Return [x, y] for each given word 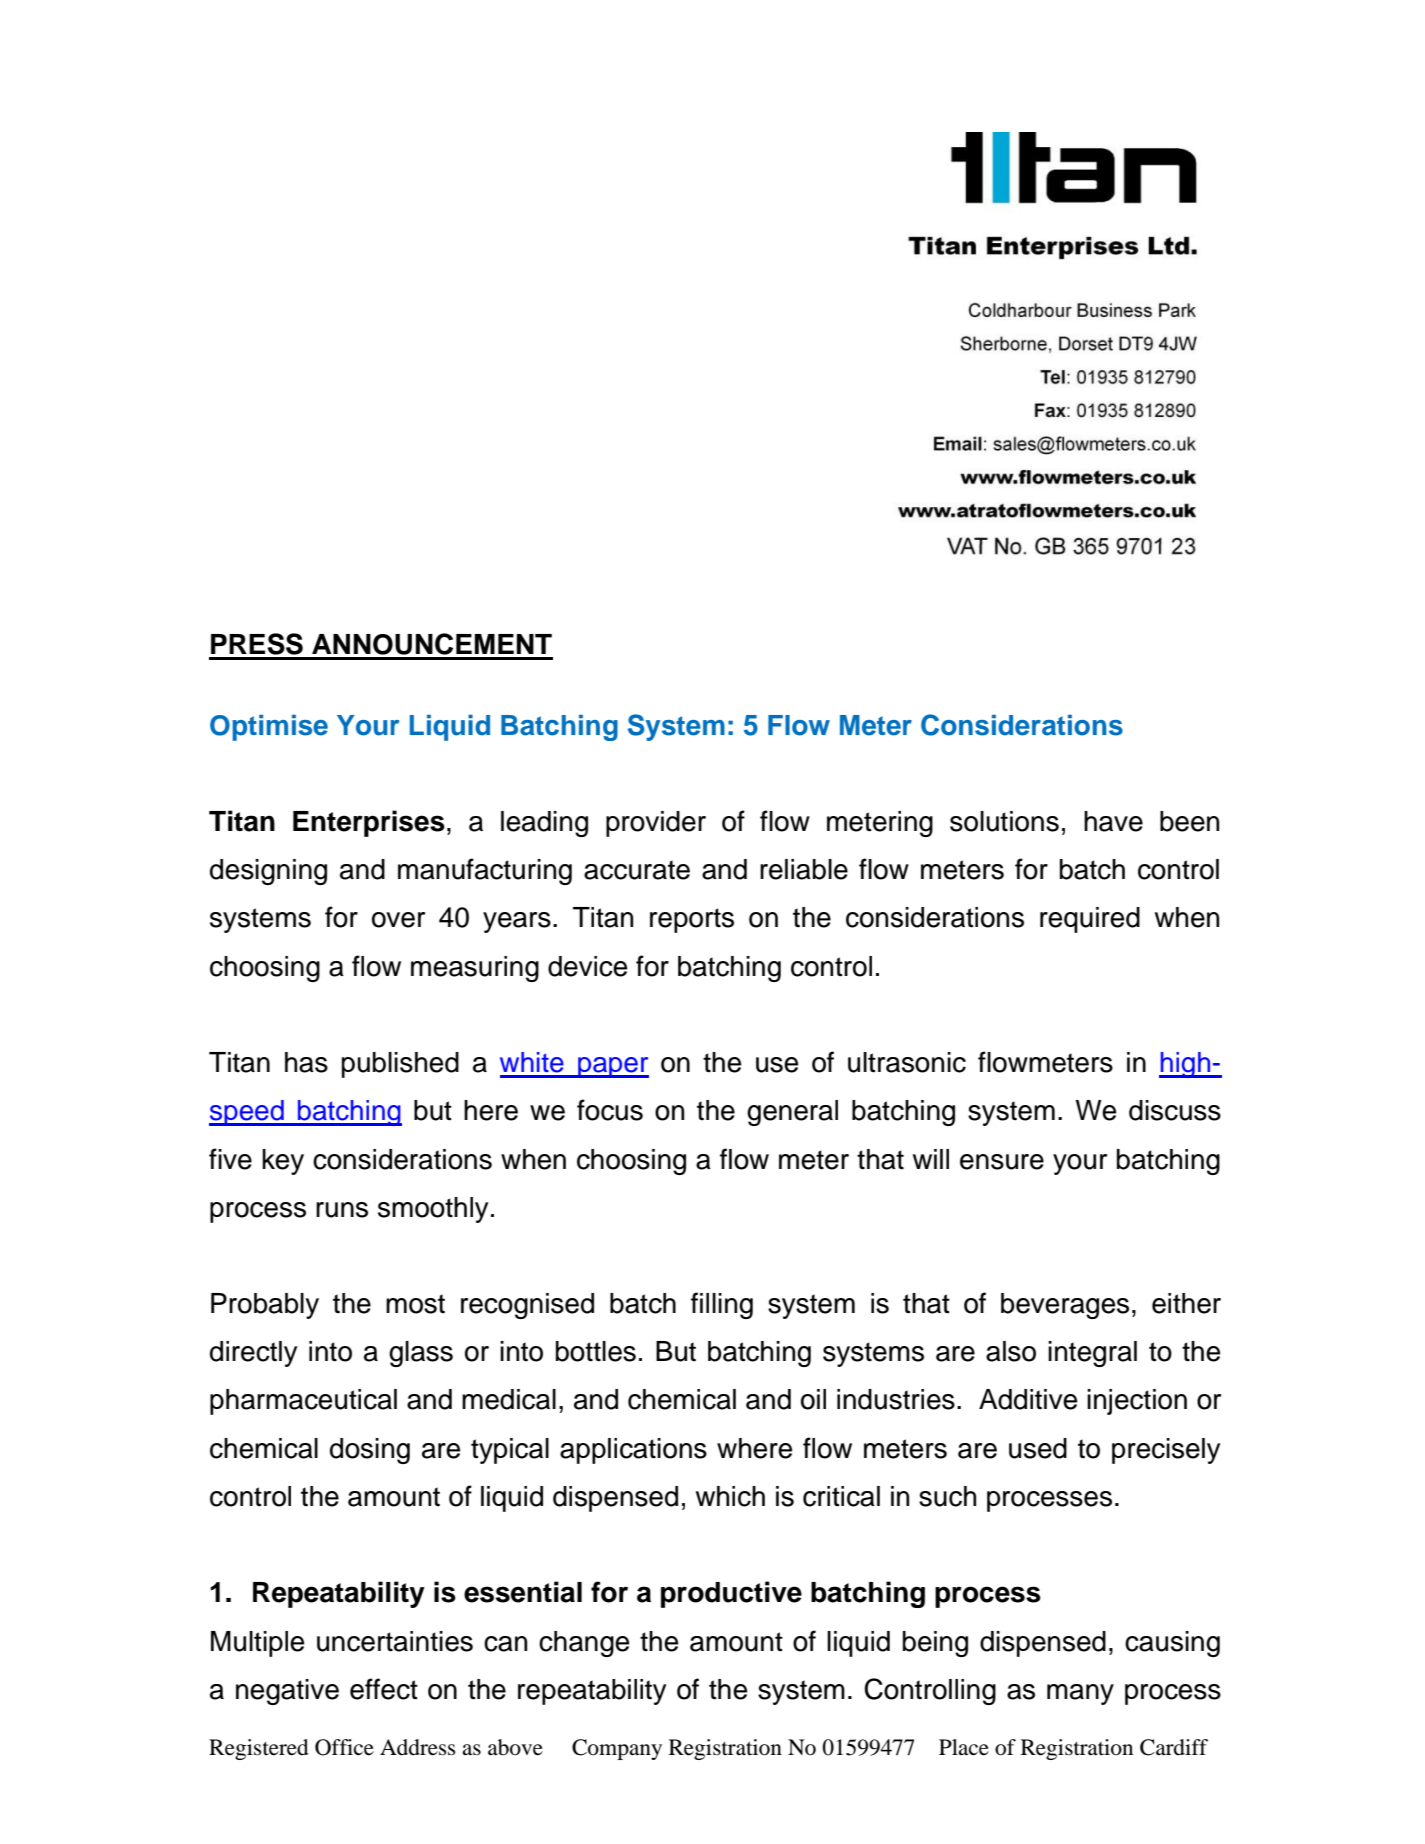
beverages [1065, 1306]
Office [344, 1747]
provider [656, 824]
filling [722, 1305]
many [1080, 1694]
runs [342, 1210]
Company [617, 1749]
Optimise [269, 728]
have [1113, 821]
